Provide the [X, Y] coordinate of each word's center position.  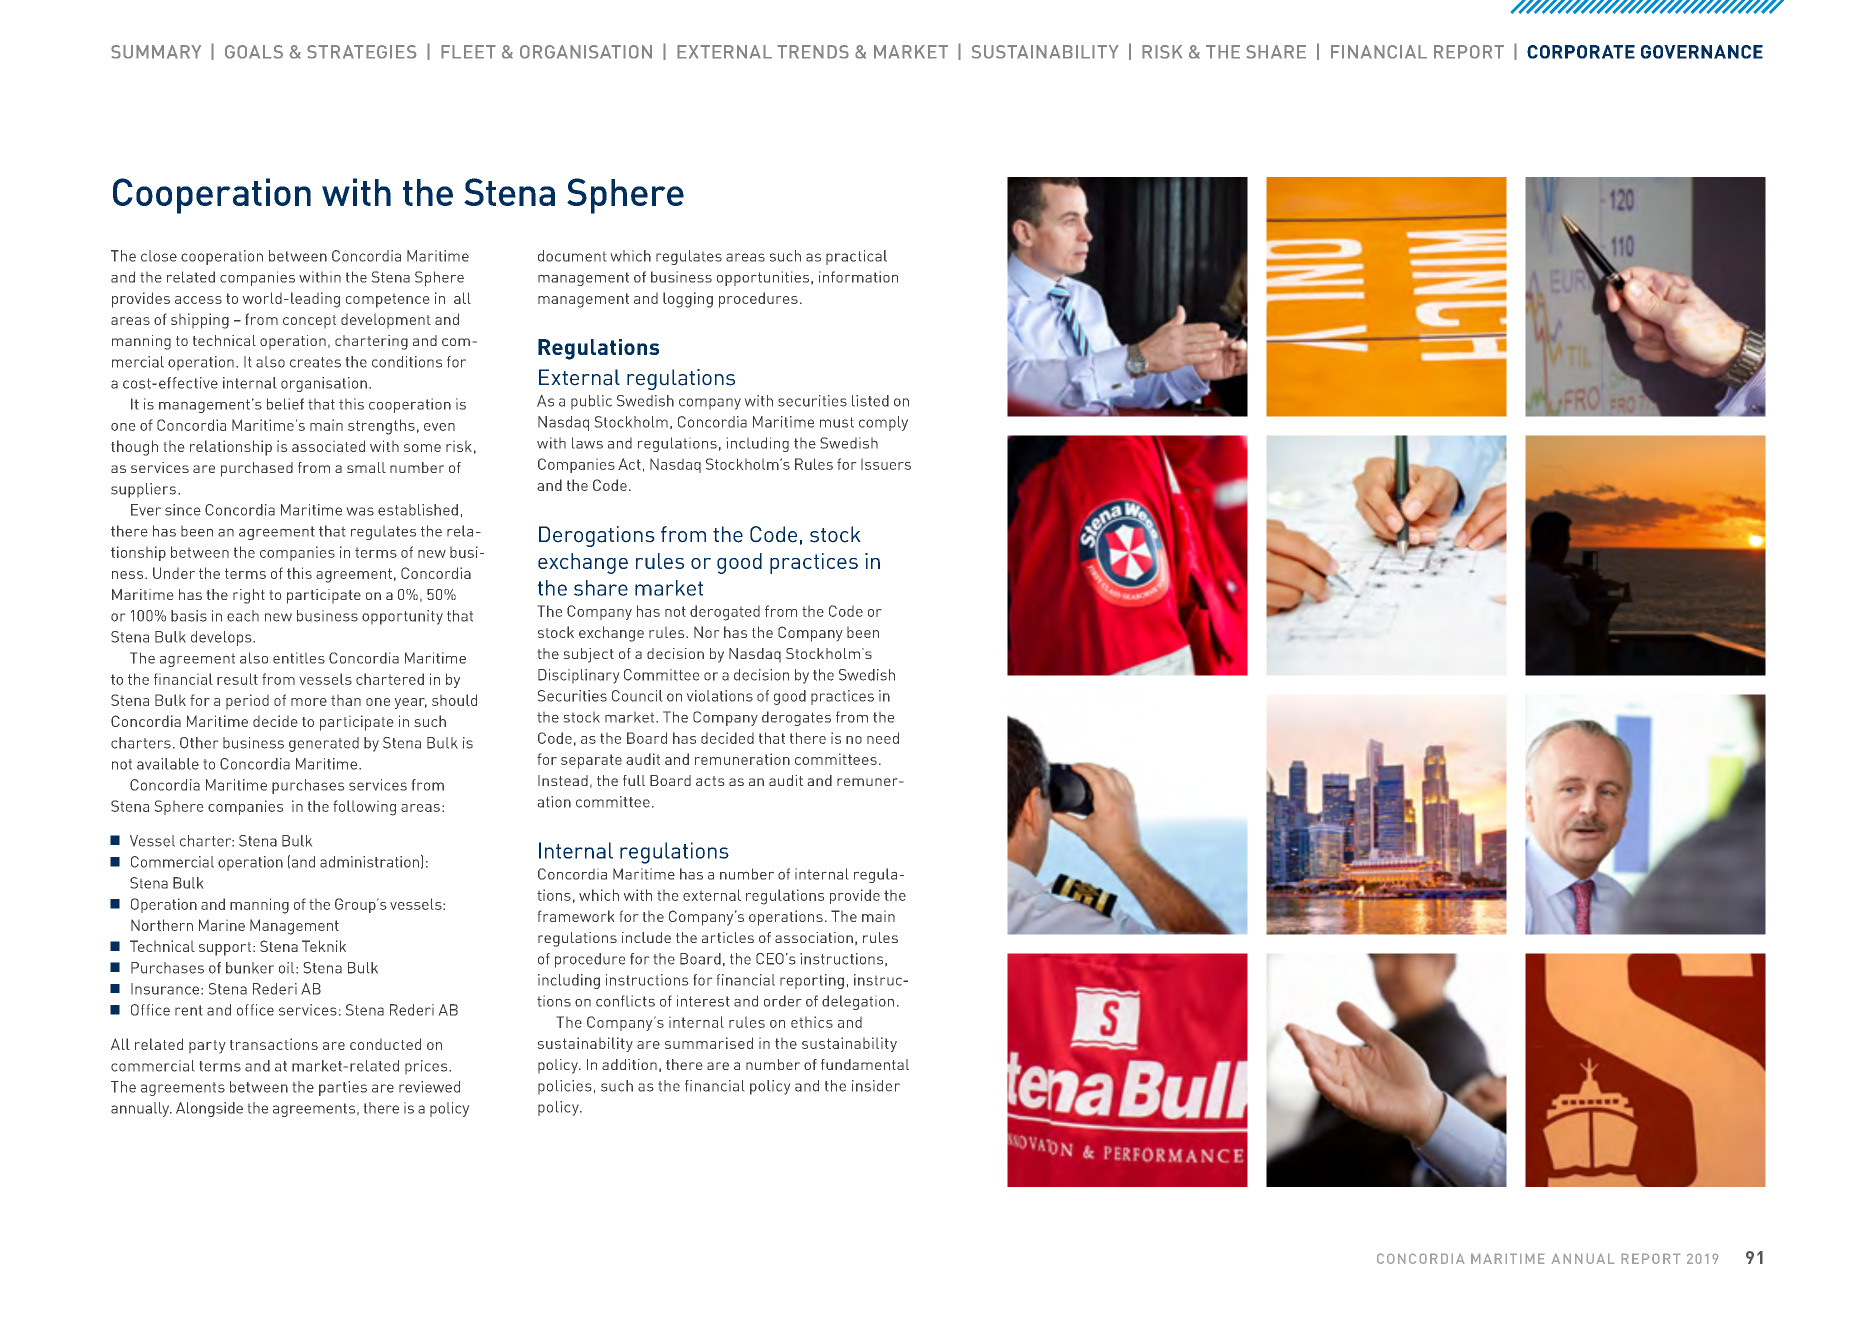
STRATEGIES [362, 52]
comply [883, 423]
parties [343, 1088]
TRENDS [813, 52]
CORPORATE [1581, 52]
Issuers [886, 464]
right [249, 596]
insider [876, 1086]
